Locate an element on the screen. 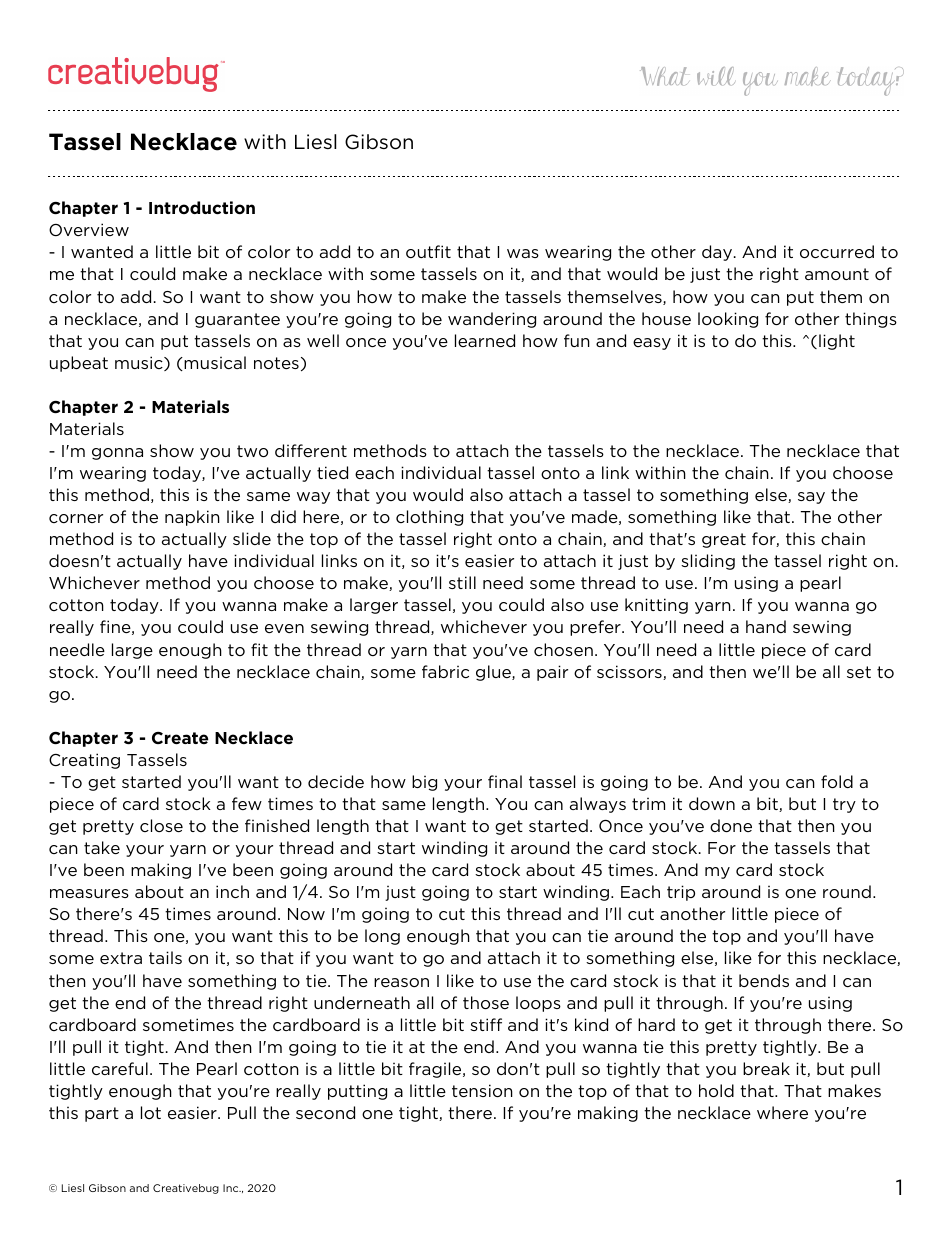  Introduction is located at coordinates (202, 207).
